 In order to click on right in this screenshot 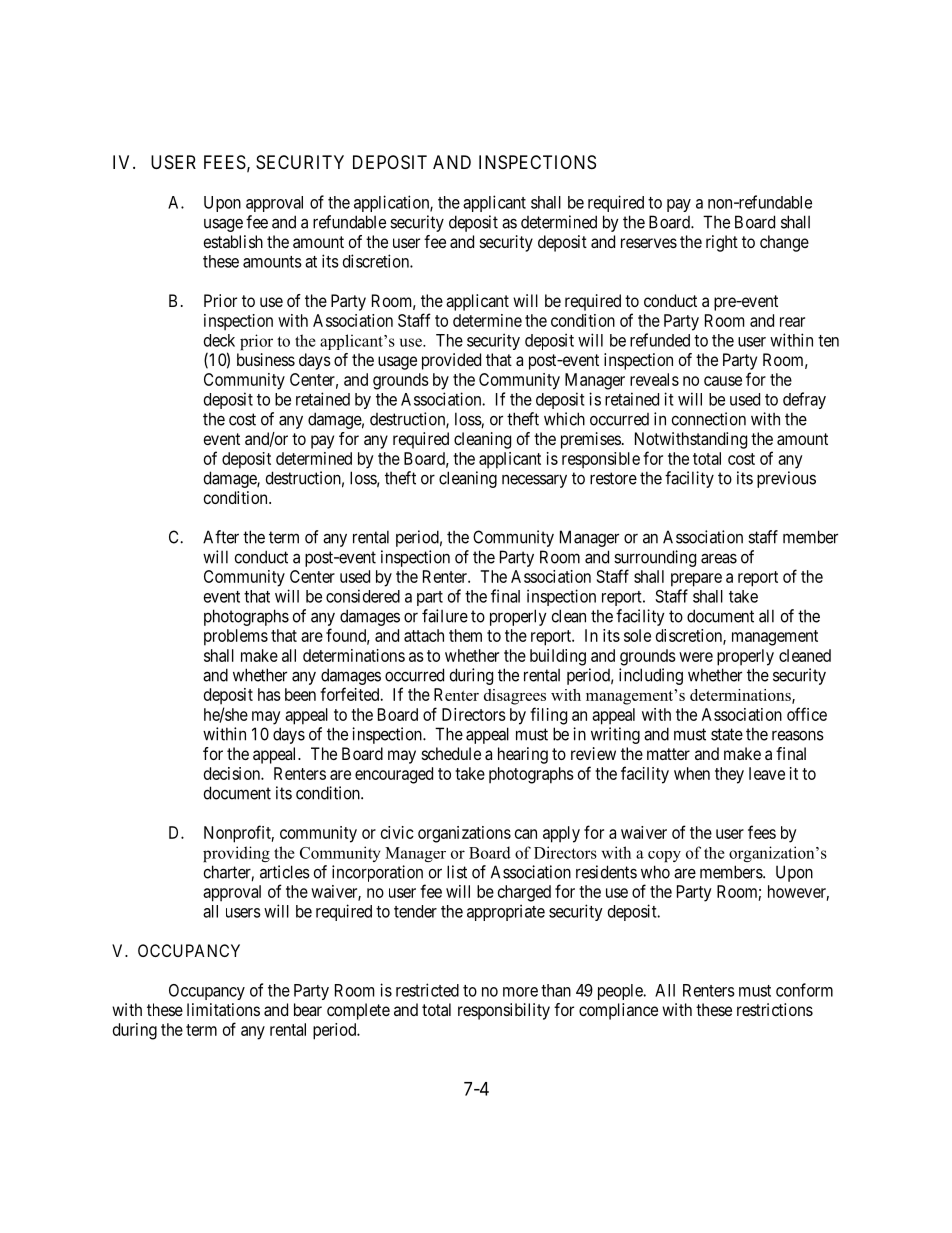, I will do `click(722, 243)`.
